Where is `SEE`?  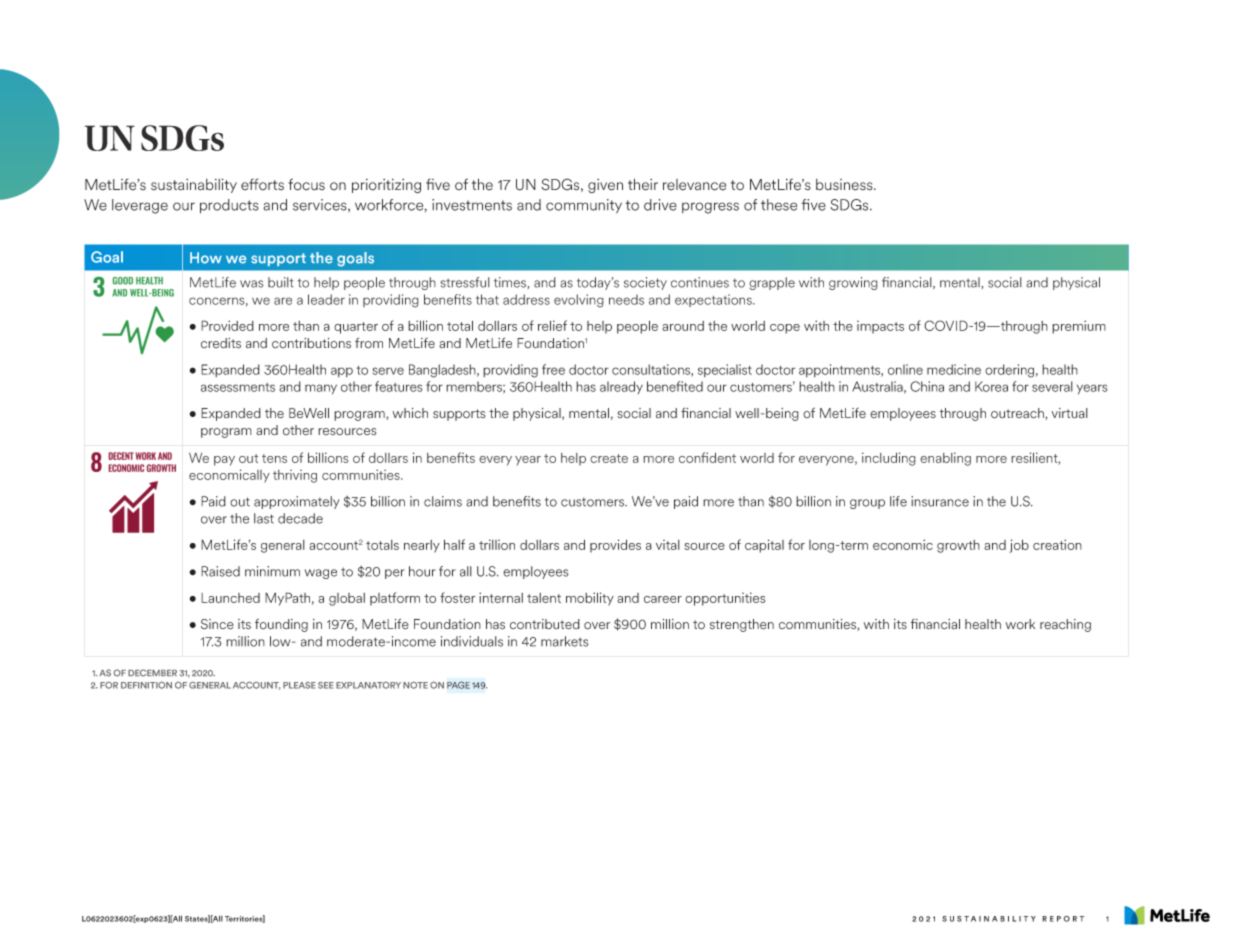 SEE is located at coordinates (326, 685).
